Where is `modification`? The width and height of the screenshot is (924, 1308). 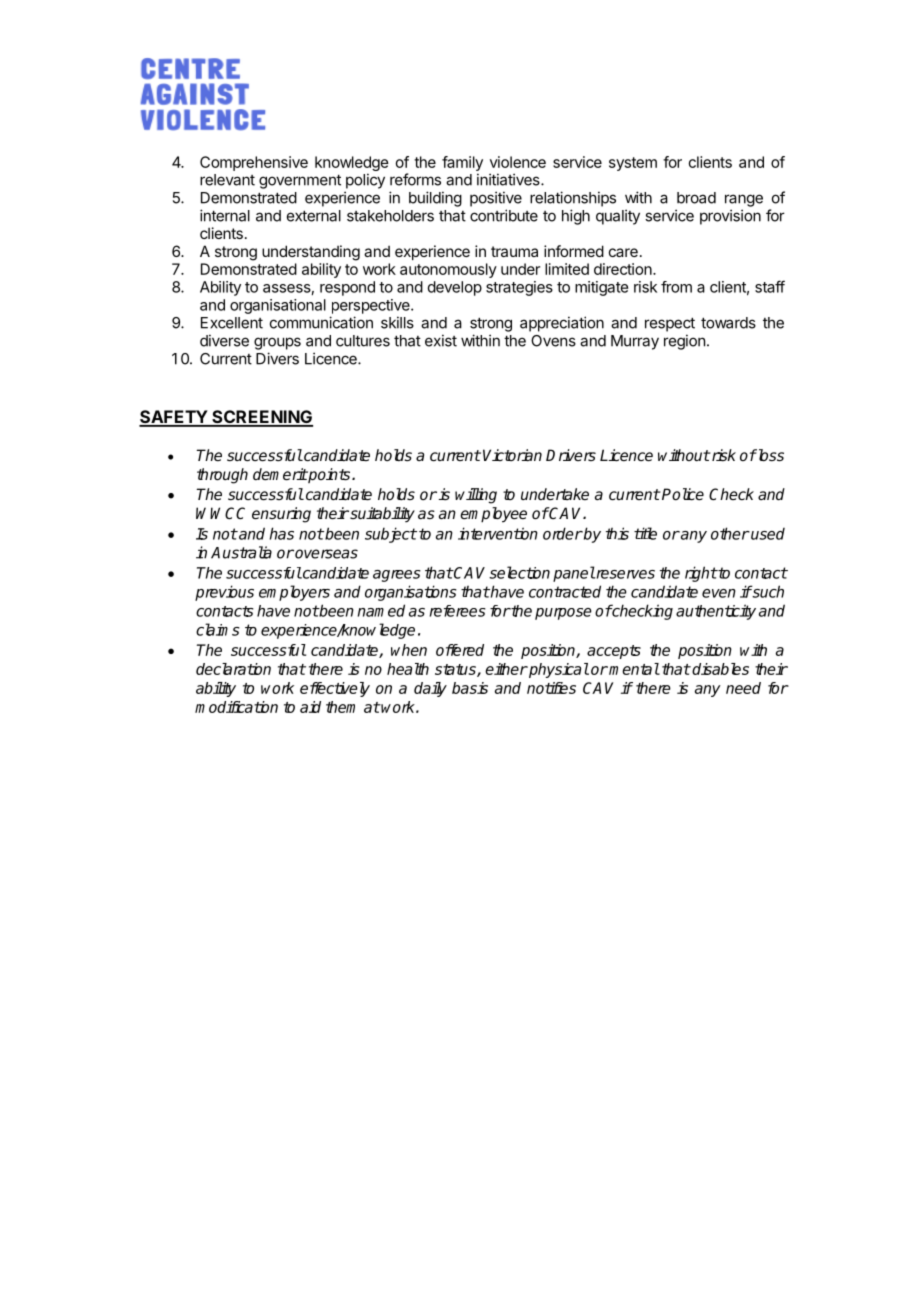
modification is located at coordinates (236, 707).
